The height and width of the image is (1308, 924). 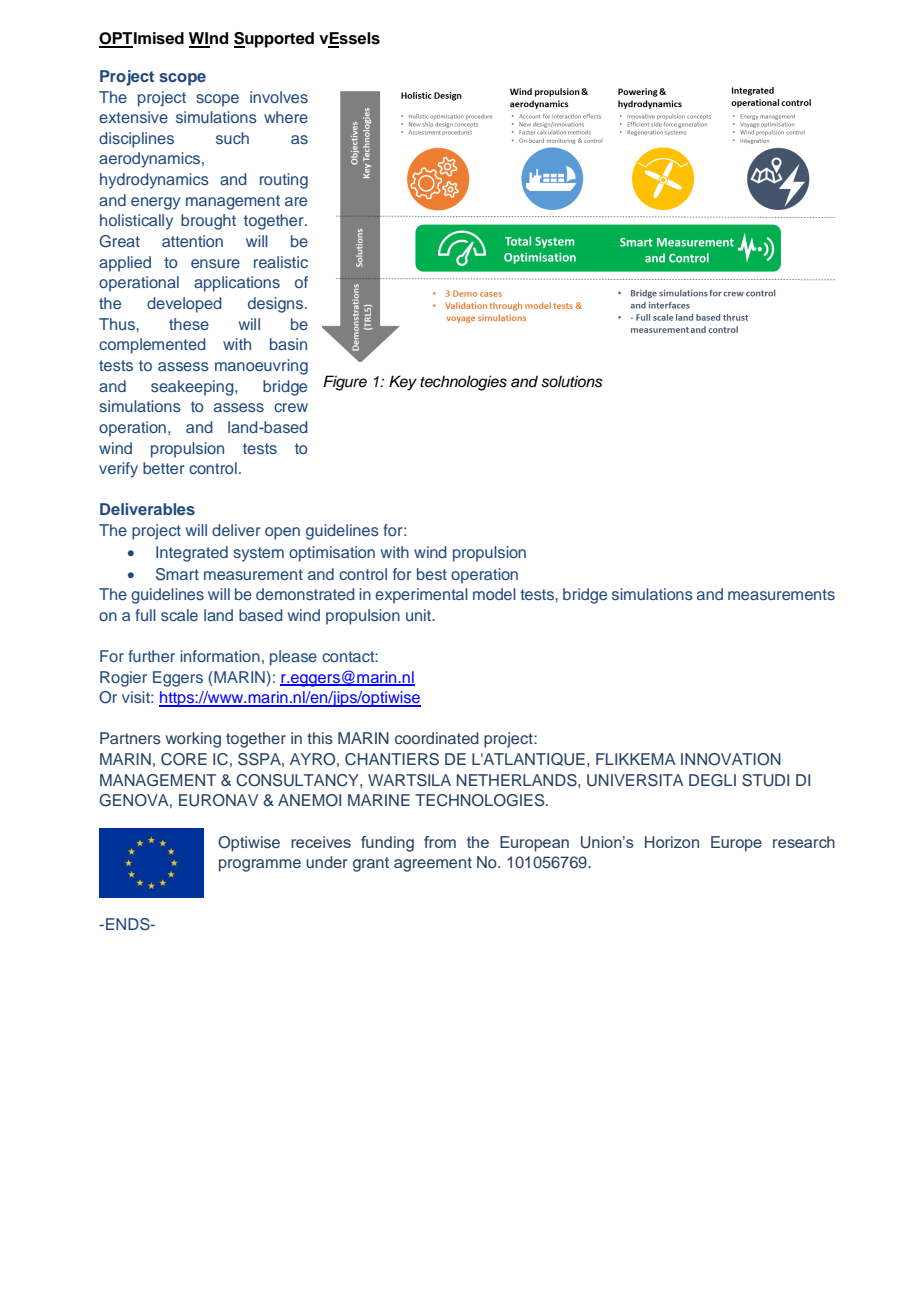 I want to click on better, so click(x=163, y=468).
